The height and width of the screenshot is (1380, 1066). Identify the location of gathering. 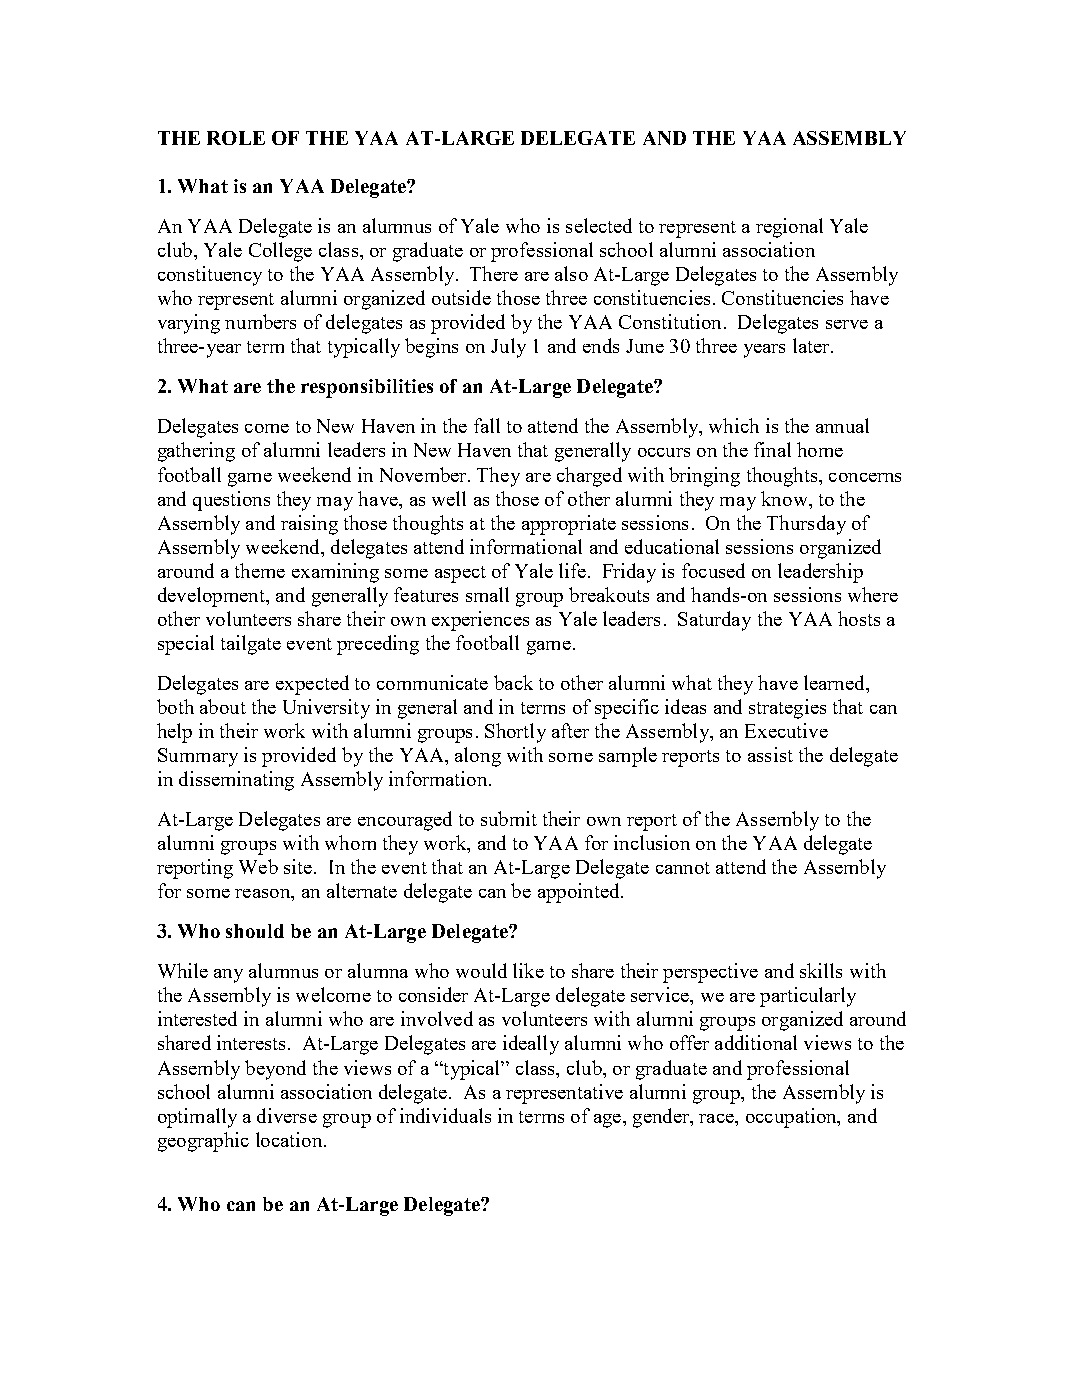
(196, 452).
